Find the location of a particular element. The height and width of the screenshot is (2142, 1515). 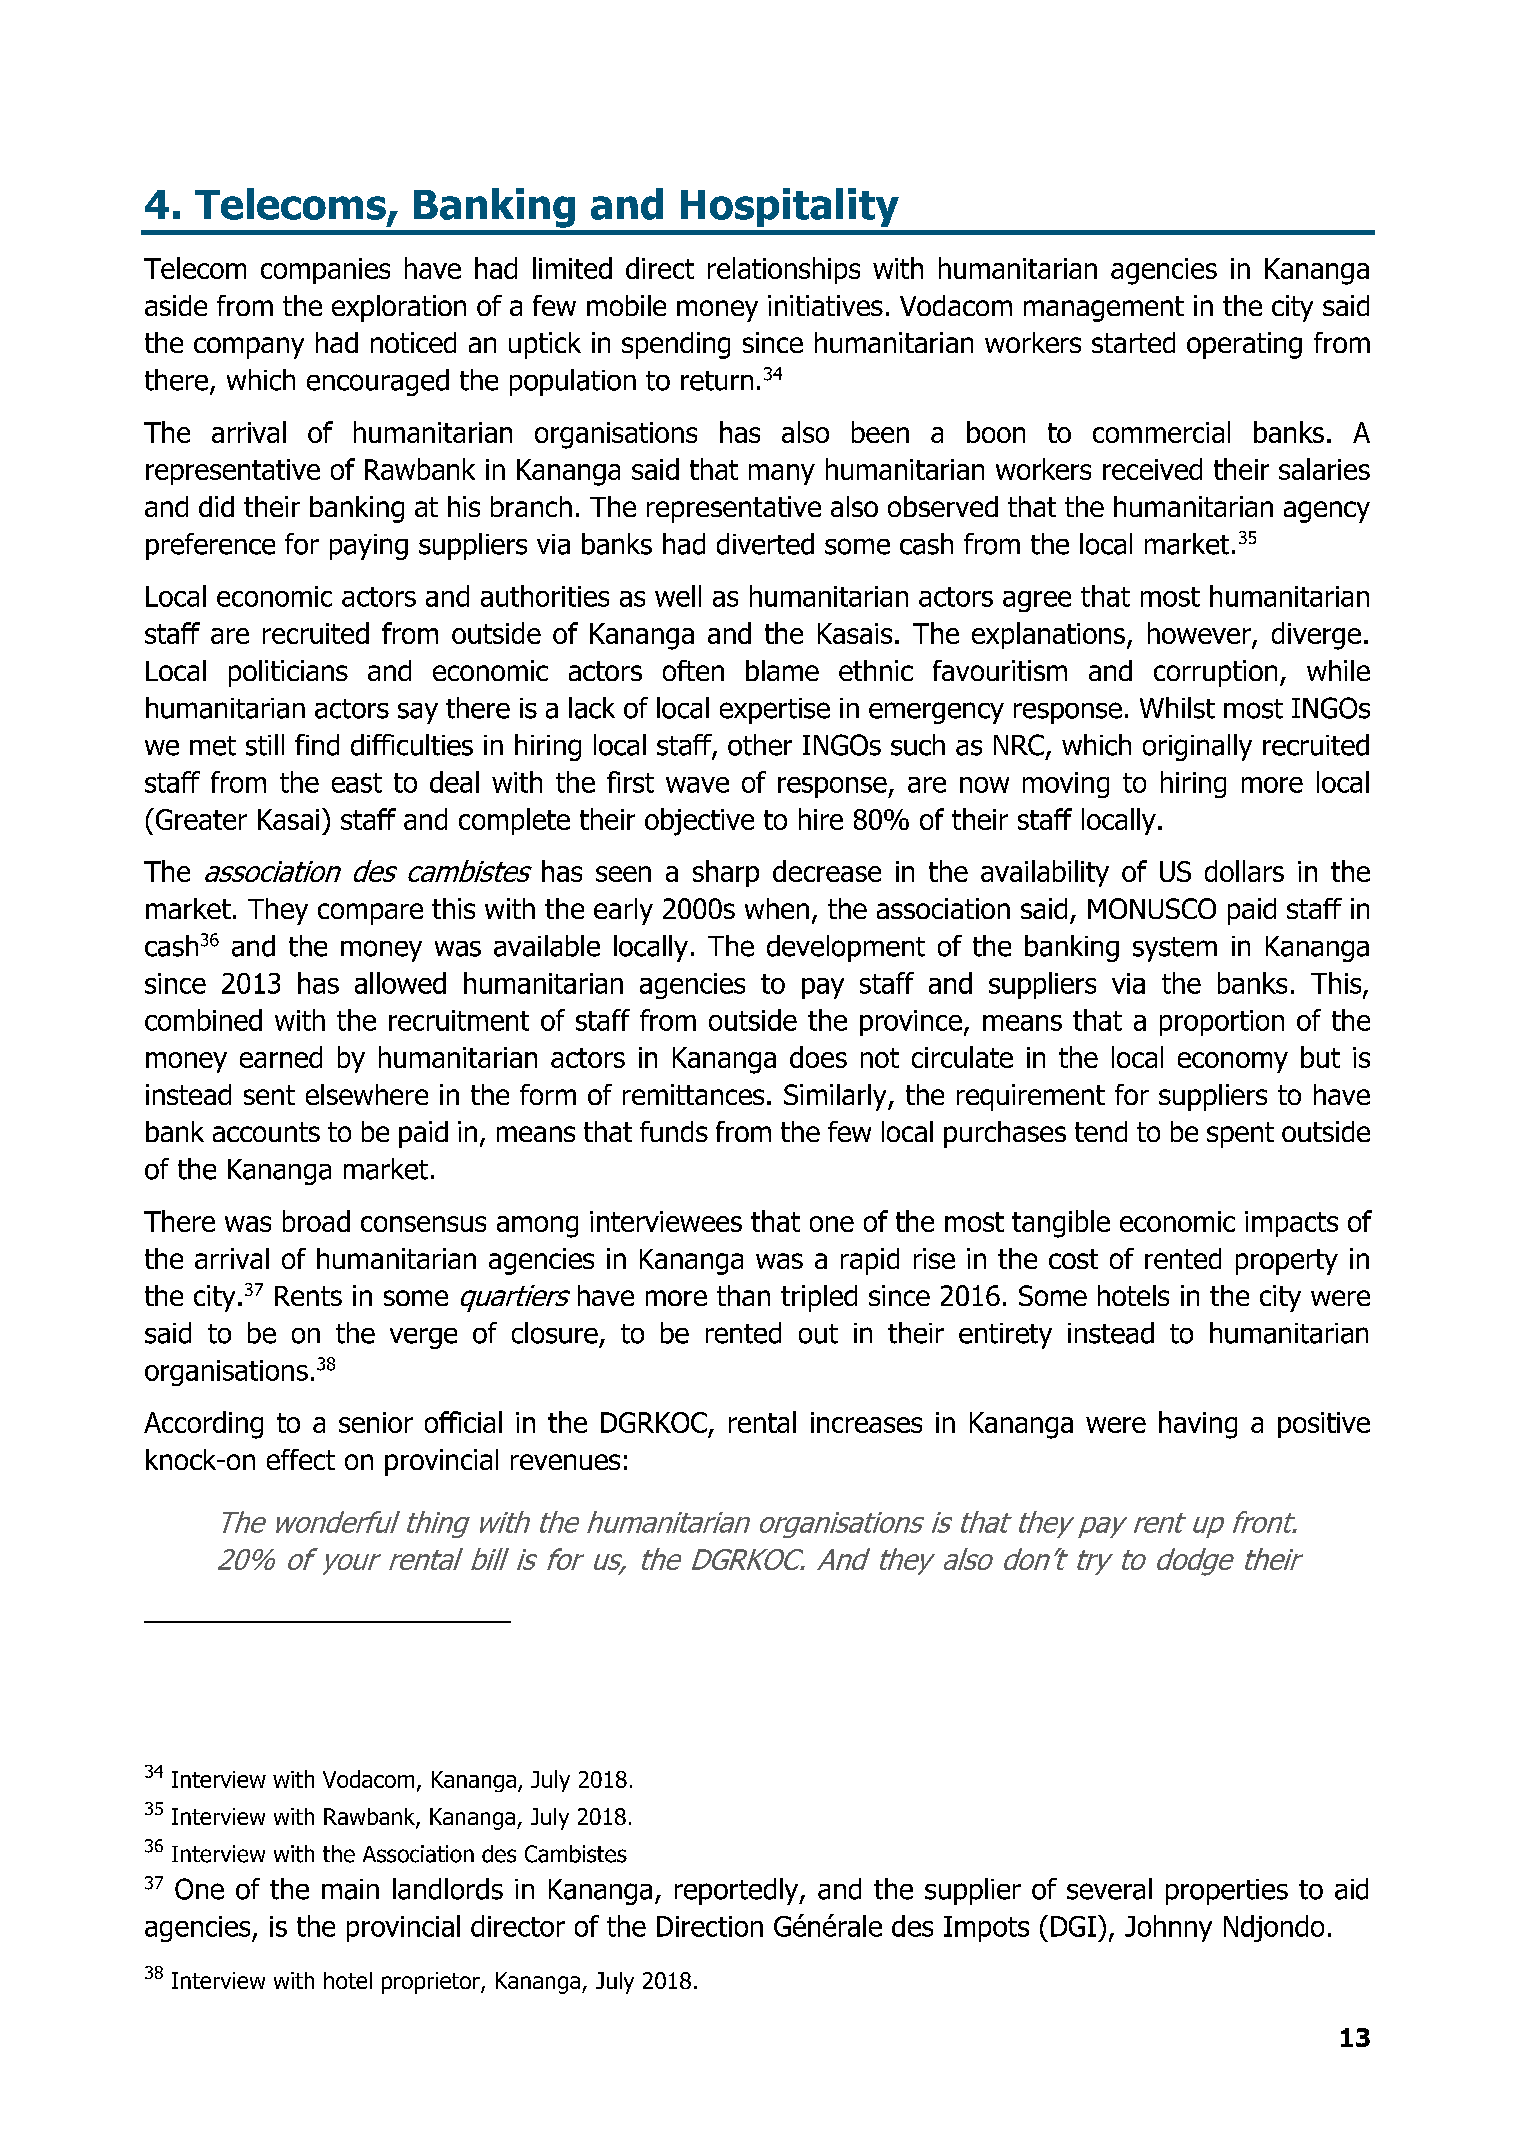

operating is located at coordinates (1244, 345).
